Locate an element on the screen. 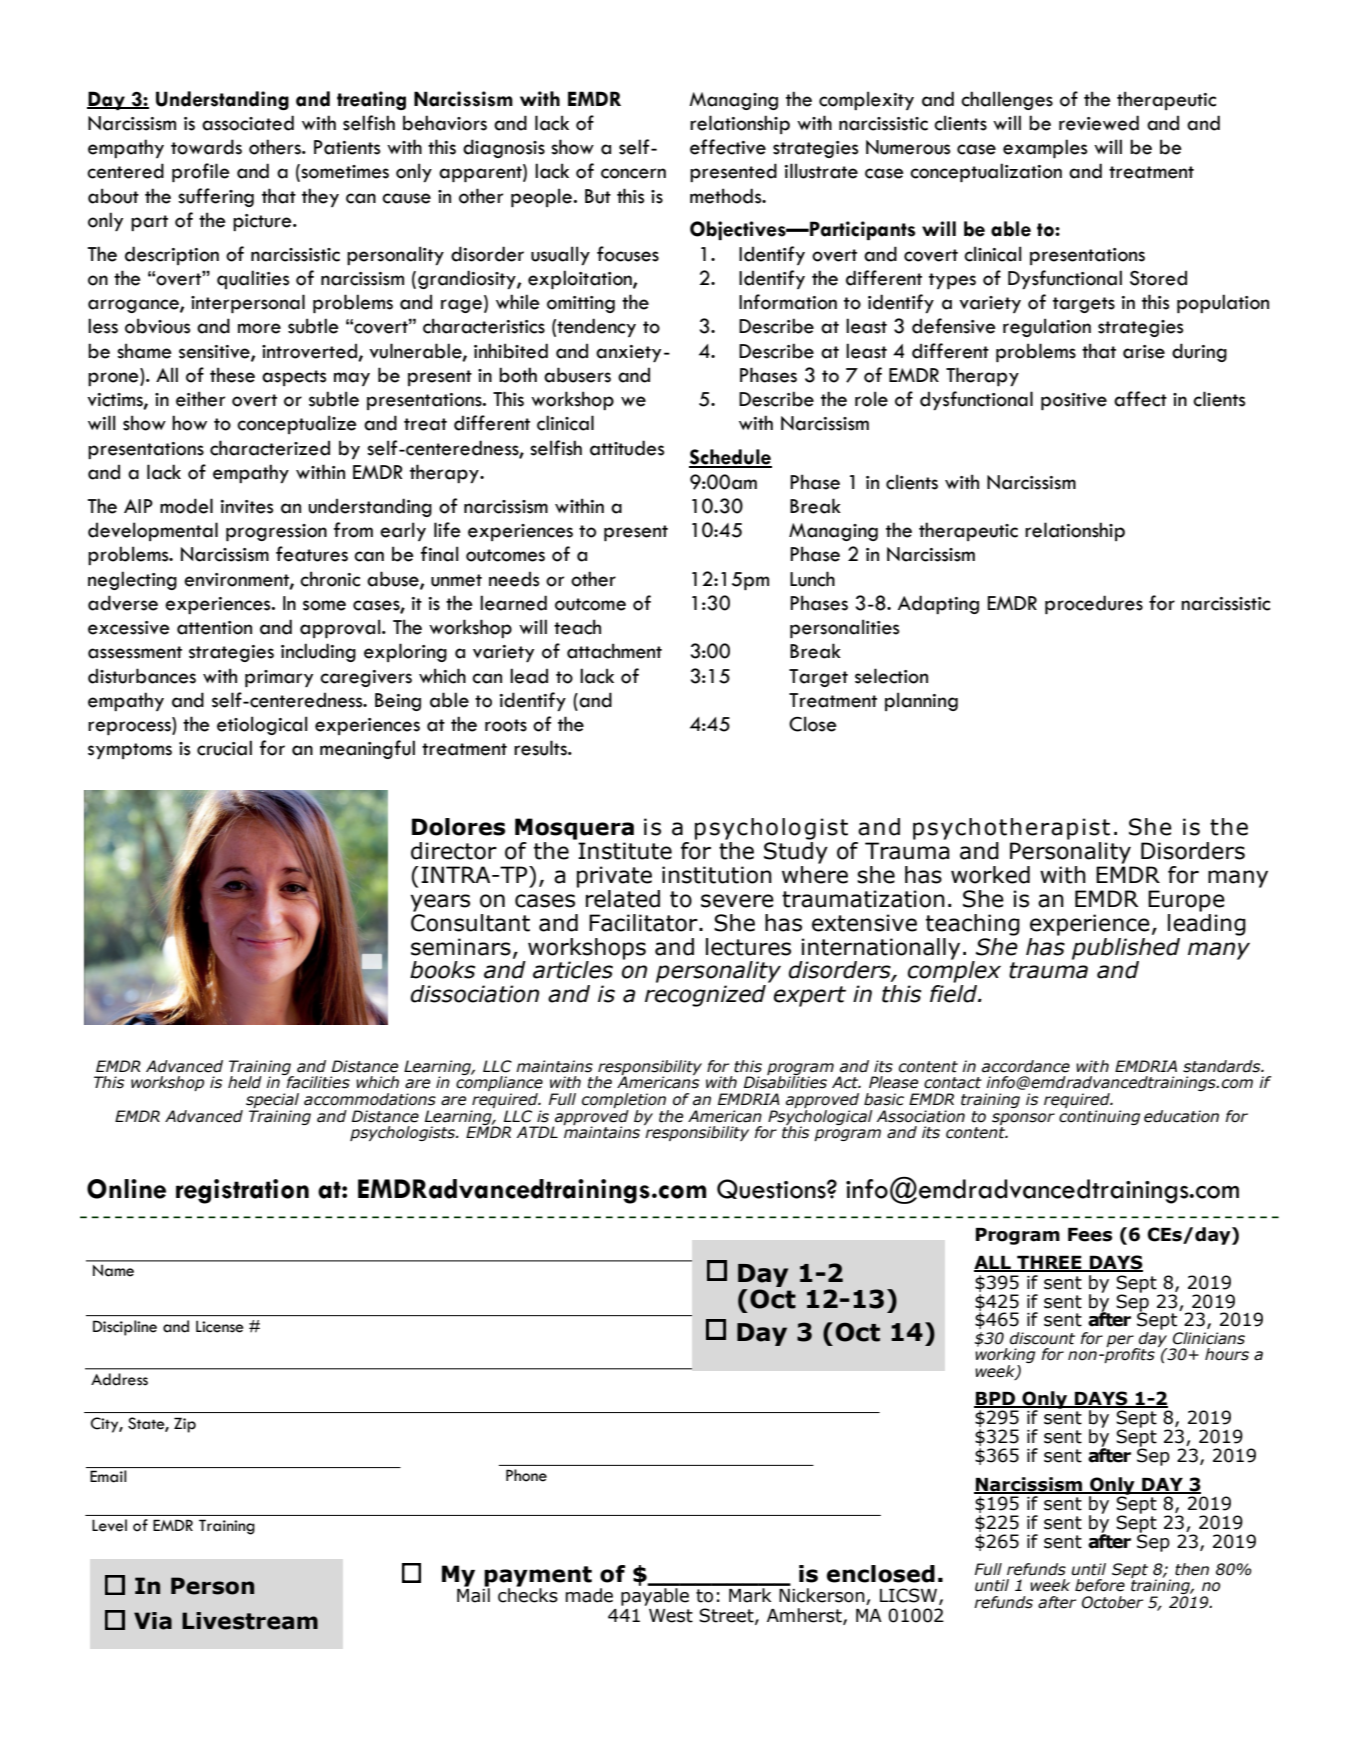 The width and height of the screenshot is (1362, 1763). Livestream is located at coordinates (250, 1621).
